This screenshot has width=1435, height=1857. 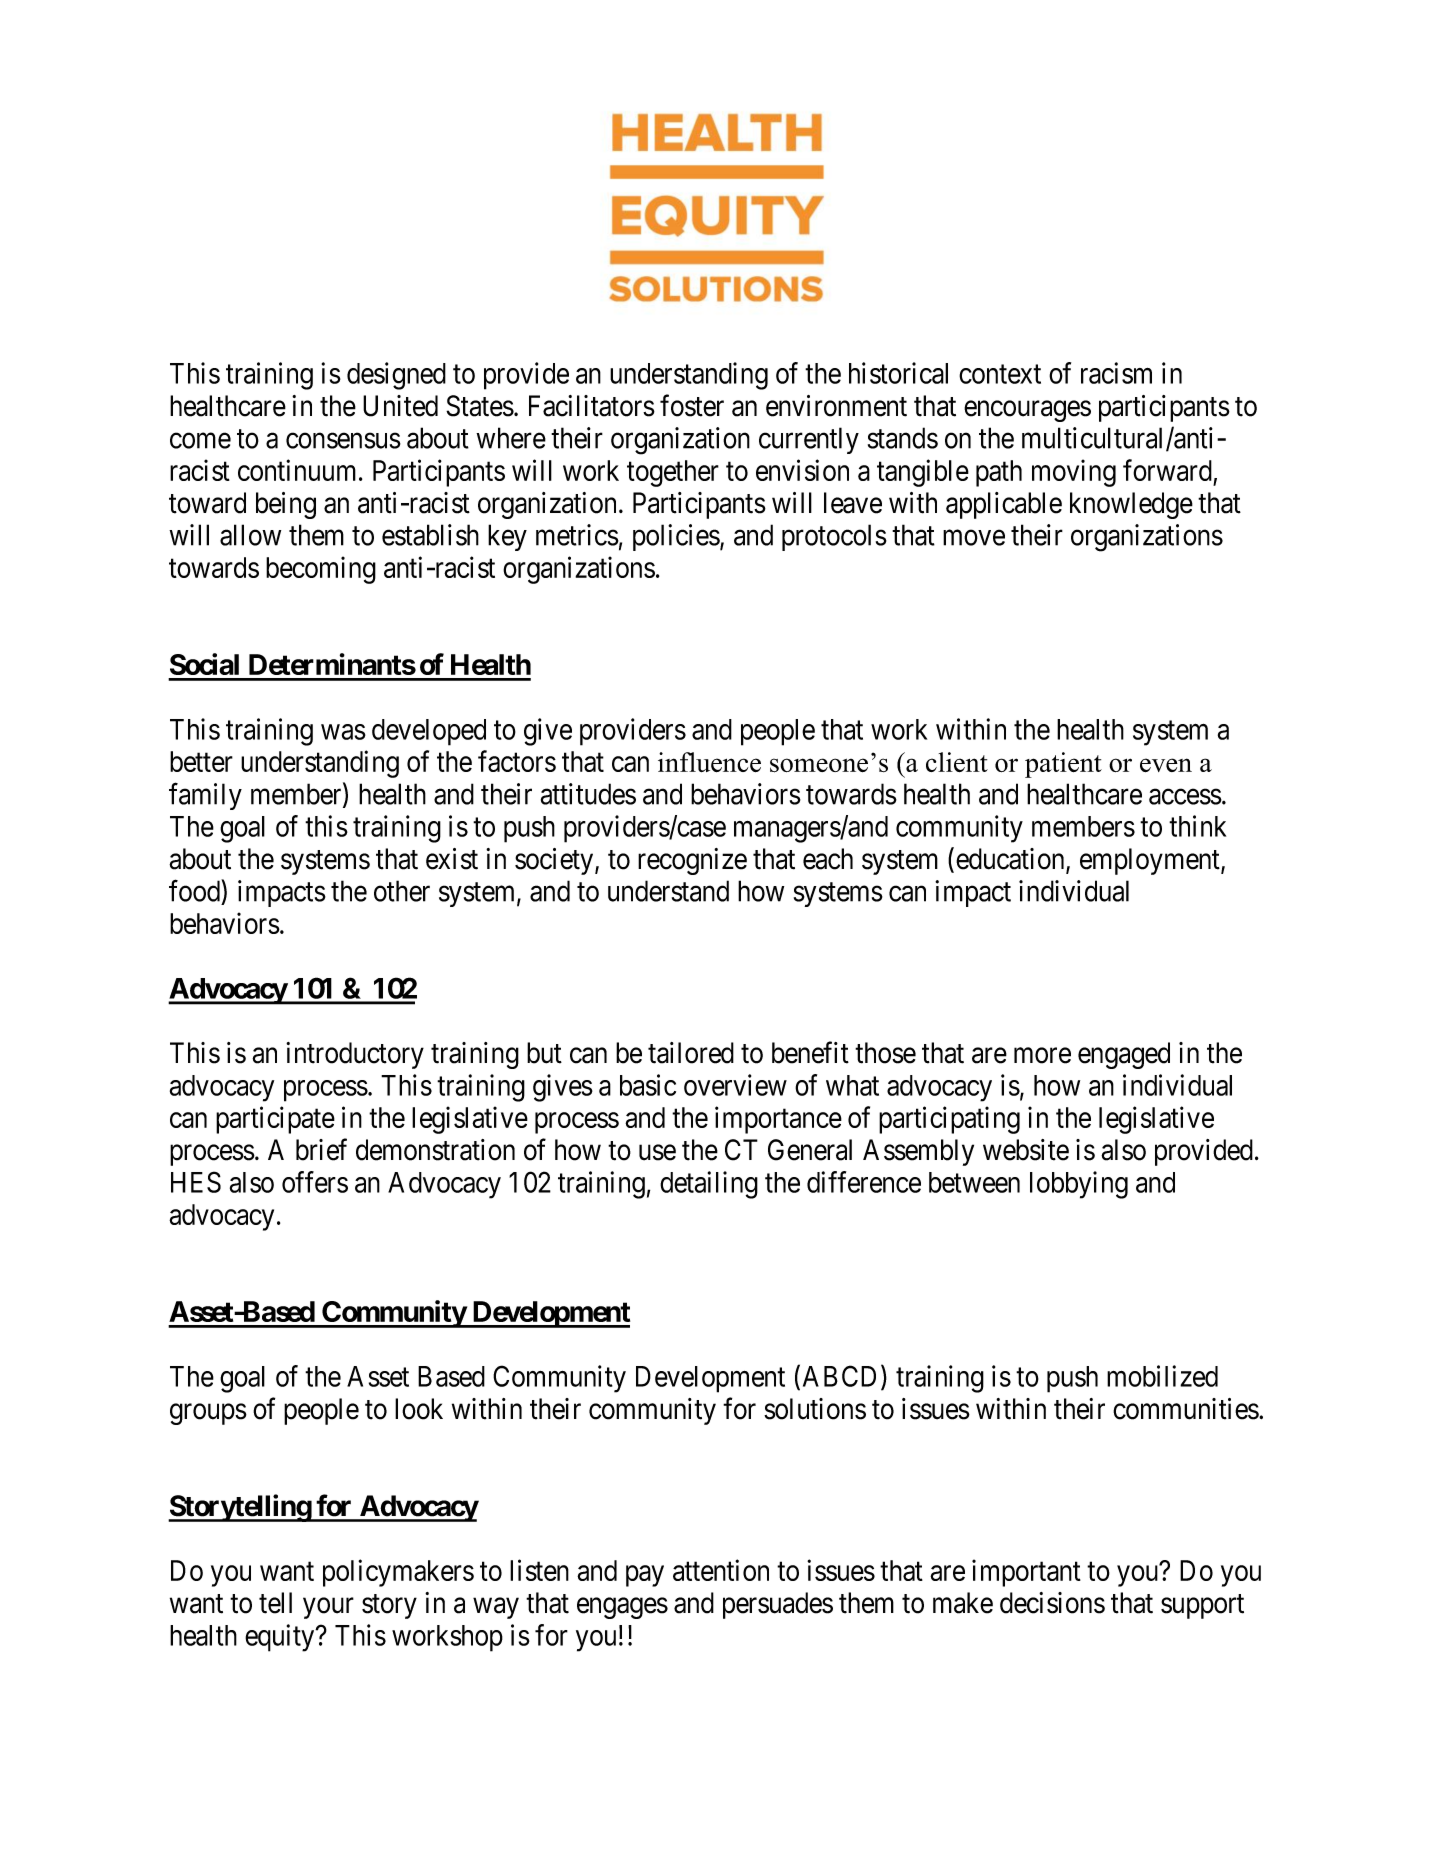 What do you see at coordinates (721, 1570) in the screenshot?
I see `attention` at bounding box center [721, 1570].
